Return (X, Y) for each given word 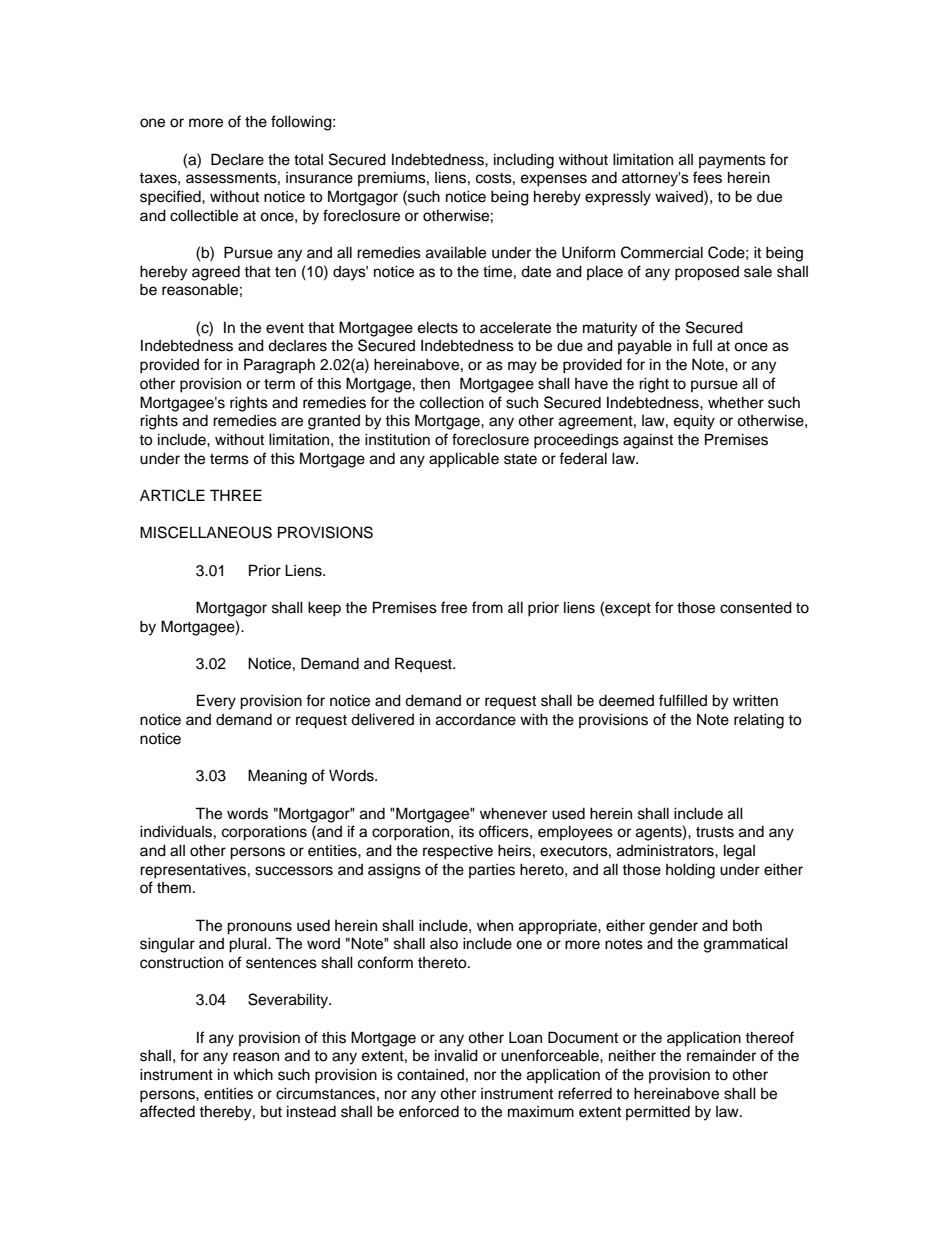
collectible (204, 215)
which (253, 1074)
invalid (456, 1055)
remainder (721, 1055)
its (466, 831)
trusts (715, 832)
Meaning (277, 777)
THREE (236, 495)
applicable (464, 460)
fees (707, 177)
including (524, 161)
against (648, 441)
